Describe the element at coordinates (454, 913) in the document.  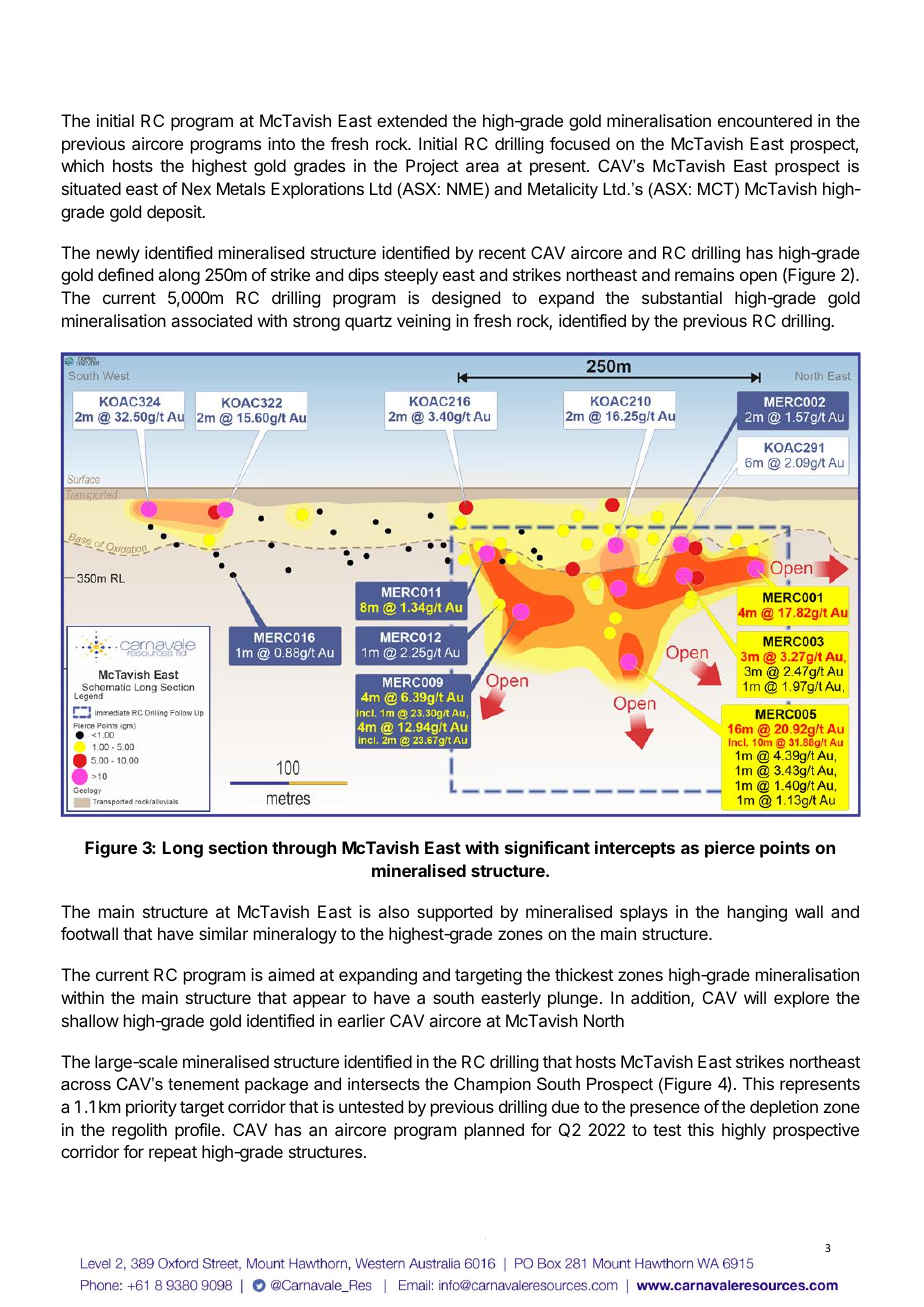
I see `supported` at that location.
